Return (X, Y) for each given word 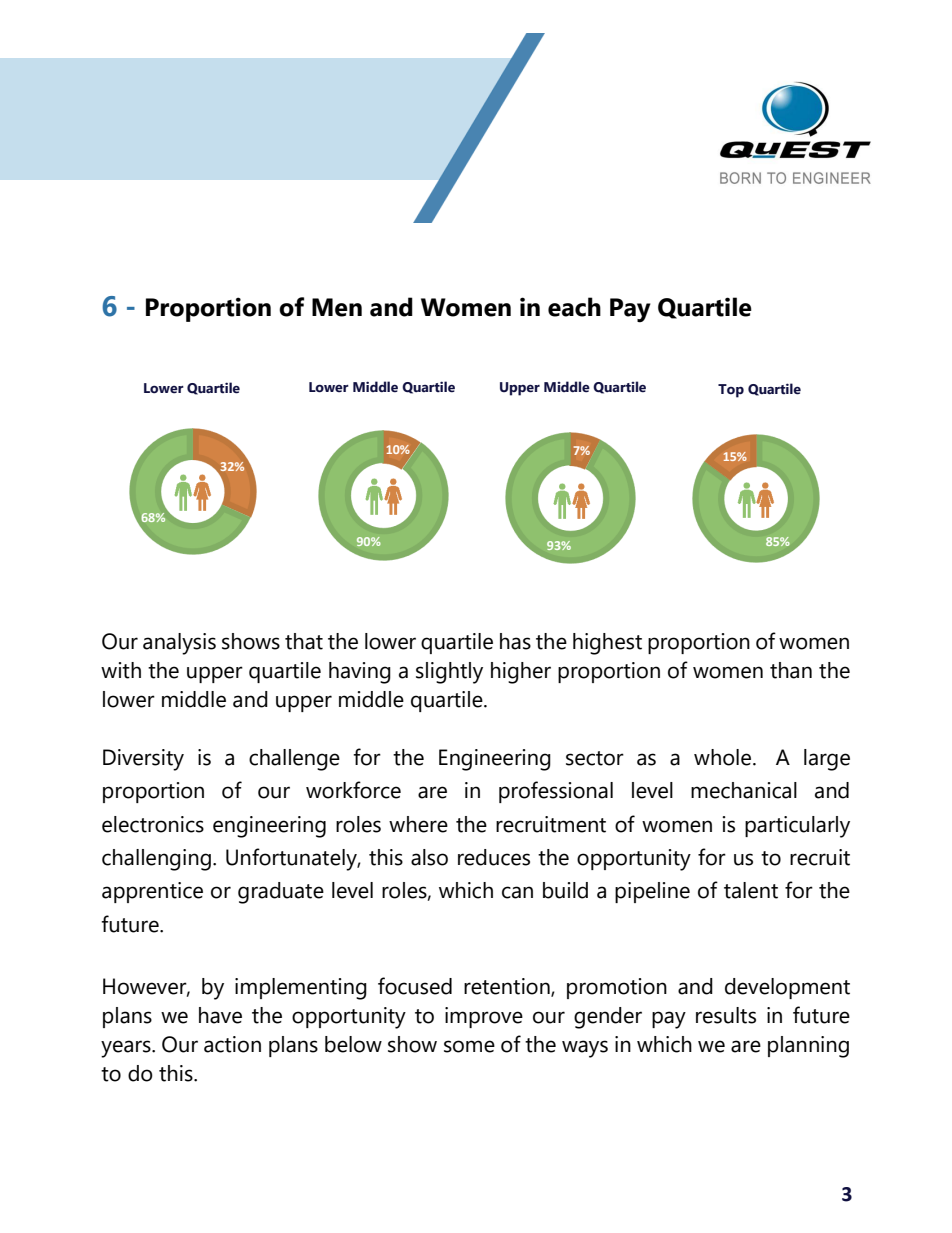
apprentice (152, 892)
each (574, 307)
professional (556, 792)
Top (731, 391)
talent (751, 890)
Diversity (143, 760)
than (791, 670)
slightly (449, 673)
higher (521, 673)
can (517, 892)
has (515, 641)
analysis (179, 644)
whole (724, 757)
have (220, 1015)
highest (607, 644)
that (304, 641)
